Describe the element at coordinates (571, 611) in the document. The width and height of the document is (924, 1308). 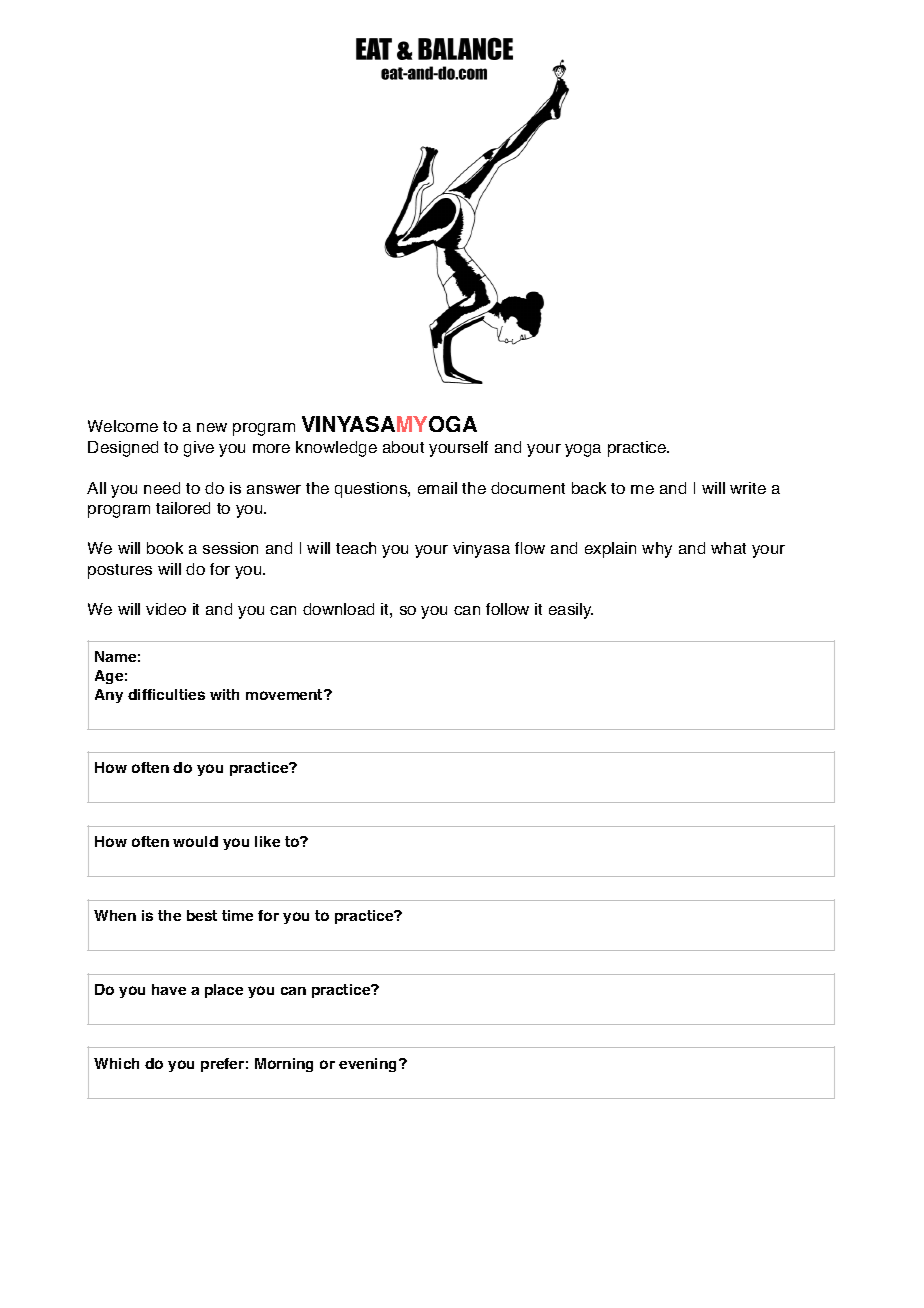
I see `easily` at that location.
